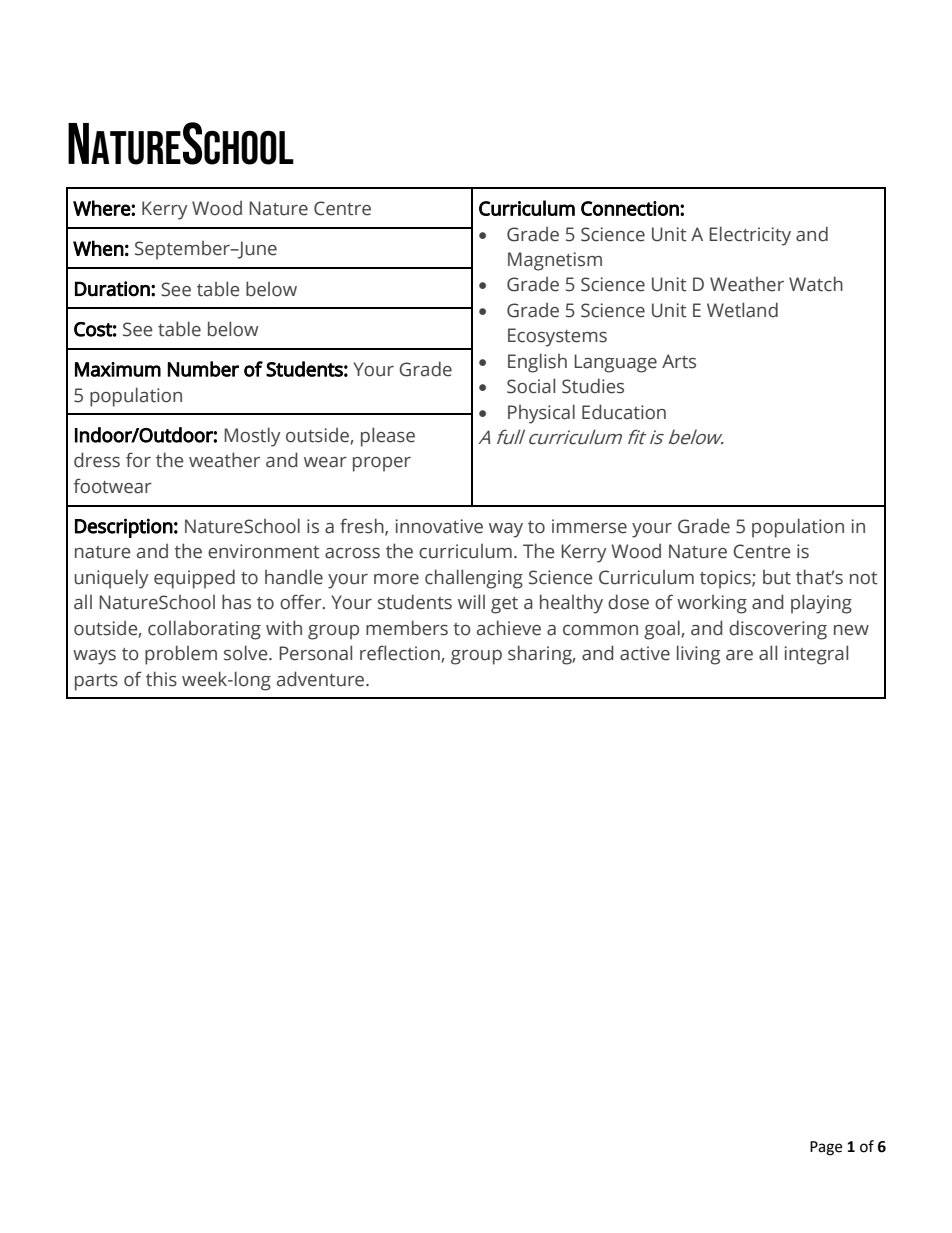 The height and width of the screenshot is (1233, 952). I want to click on are, so click(739, 655).
